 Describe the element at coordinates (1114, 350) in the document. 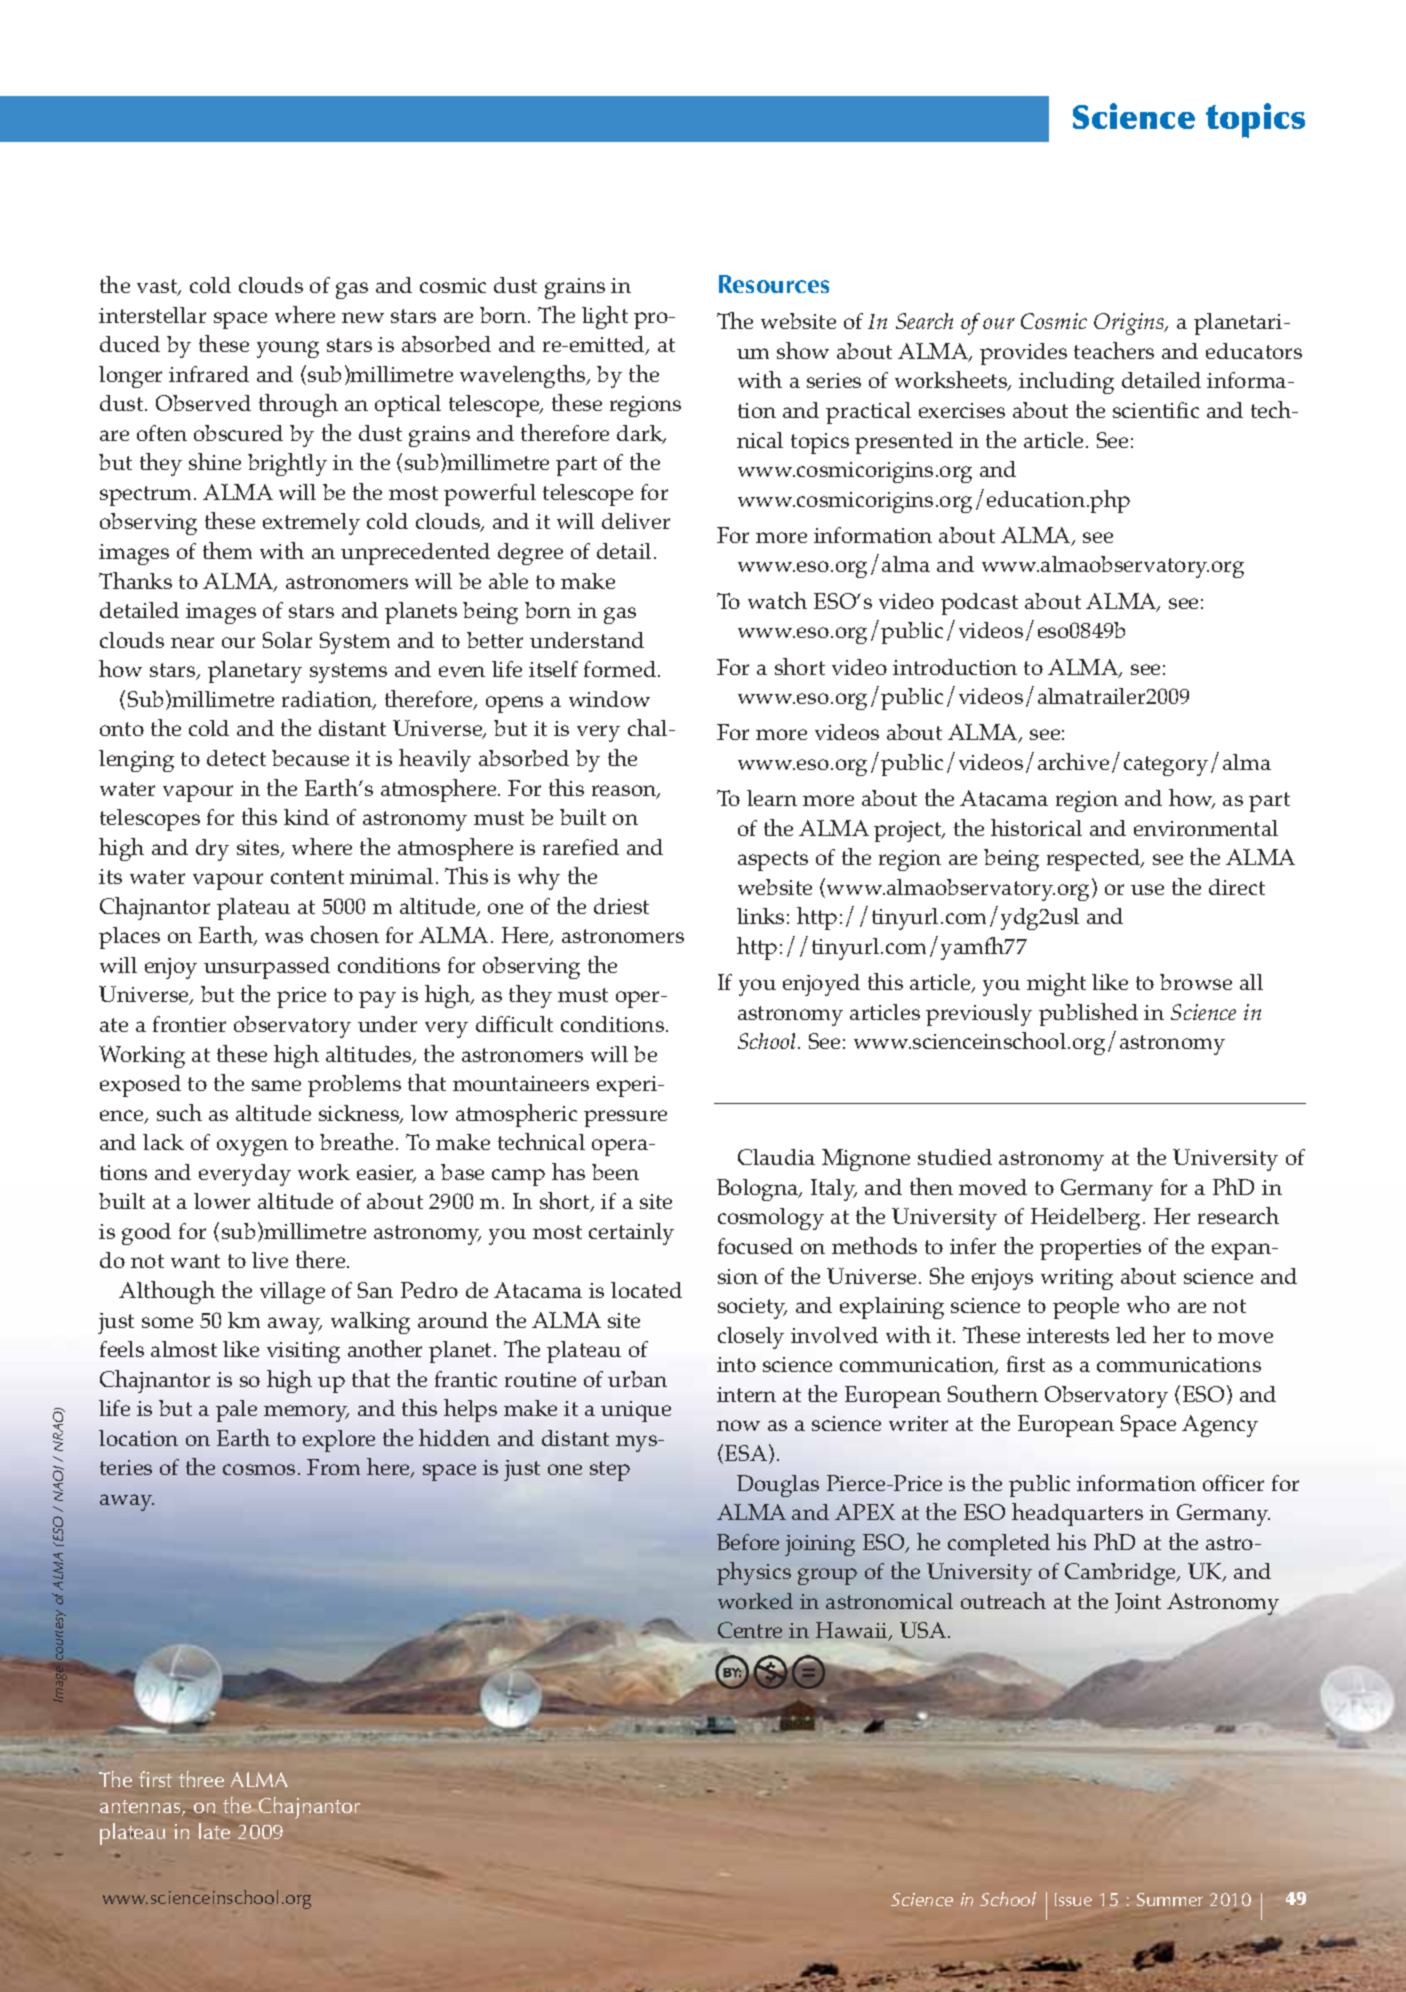

I see `teachers` at that location.
